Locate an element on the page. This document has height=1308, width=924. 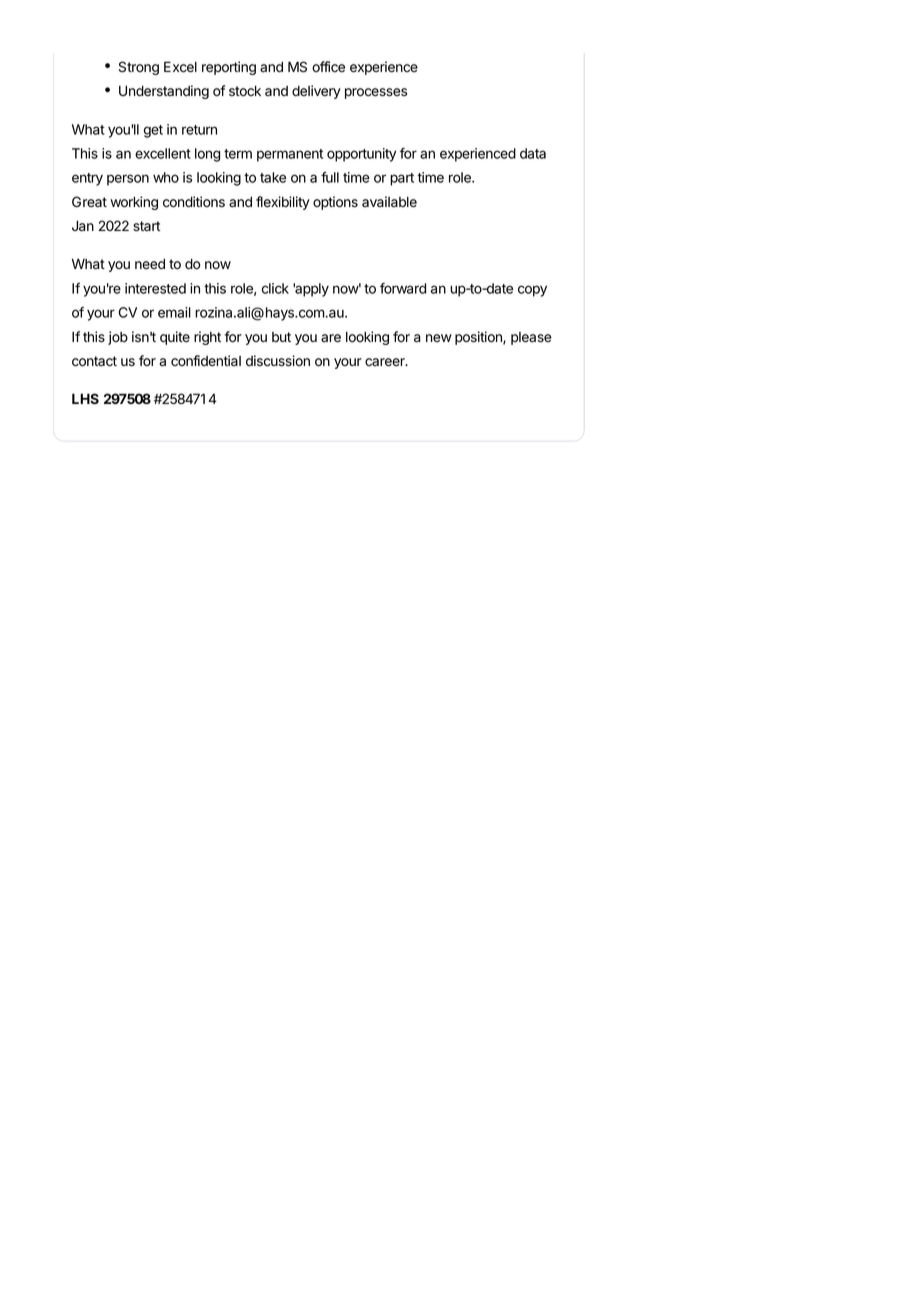
click is located at coordinates (275, 288).
